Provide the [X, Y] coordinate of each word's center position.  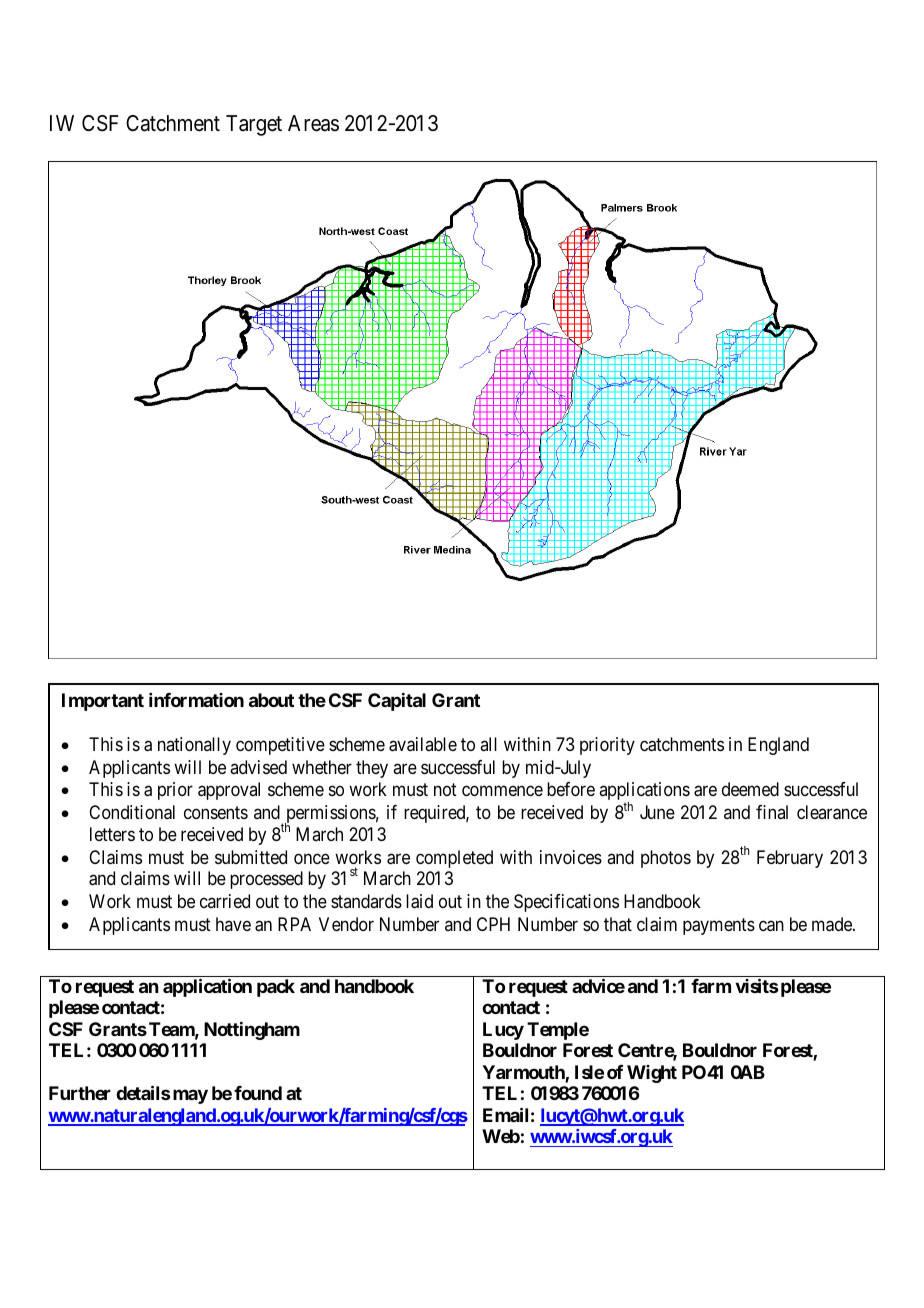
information [196, 700]
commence [502, 791]
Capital [397, 702]
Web [501, 1136]
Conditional [132, 812]
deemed [750, 789]
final [772, 812]
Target [254, 125]
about [271, 700]
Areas [313, 123]
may [190, 1096]
